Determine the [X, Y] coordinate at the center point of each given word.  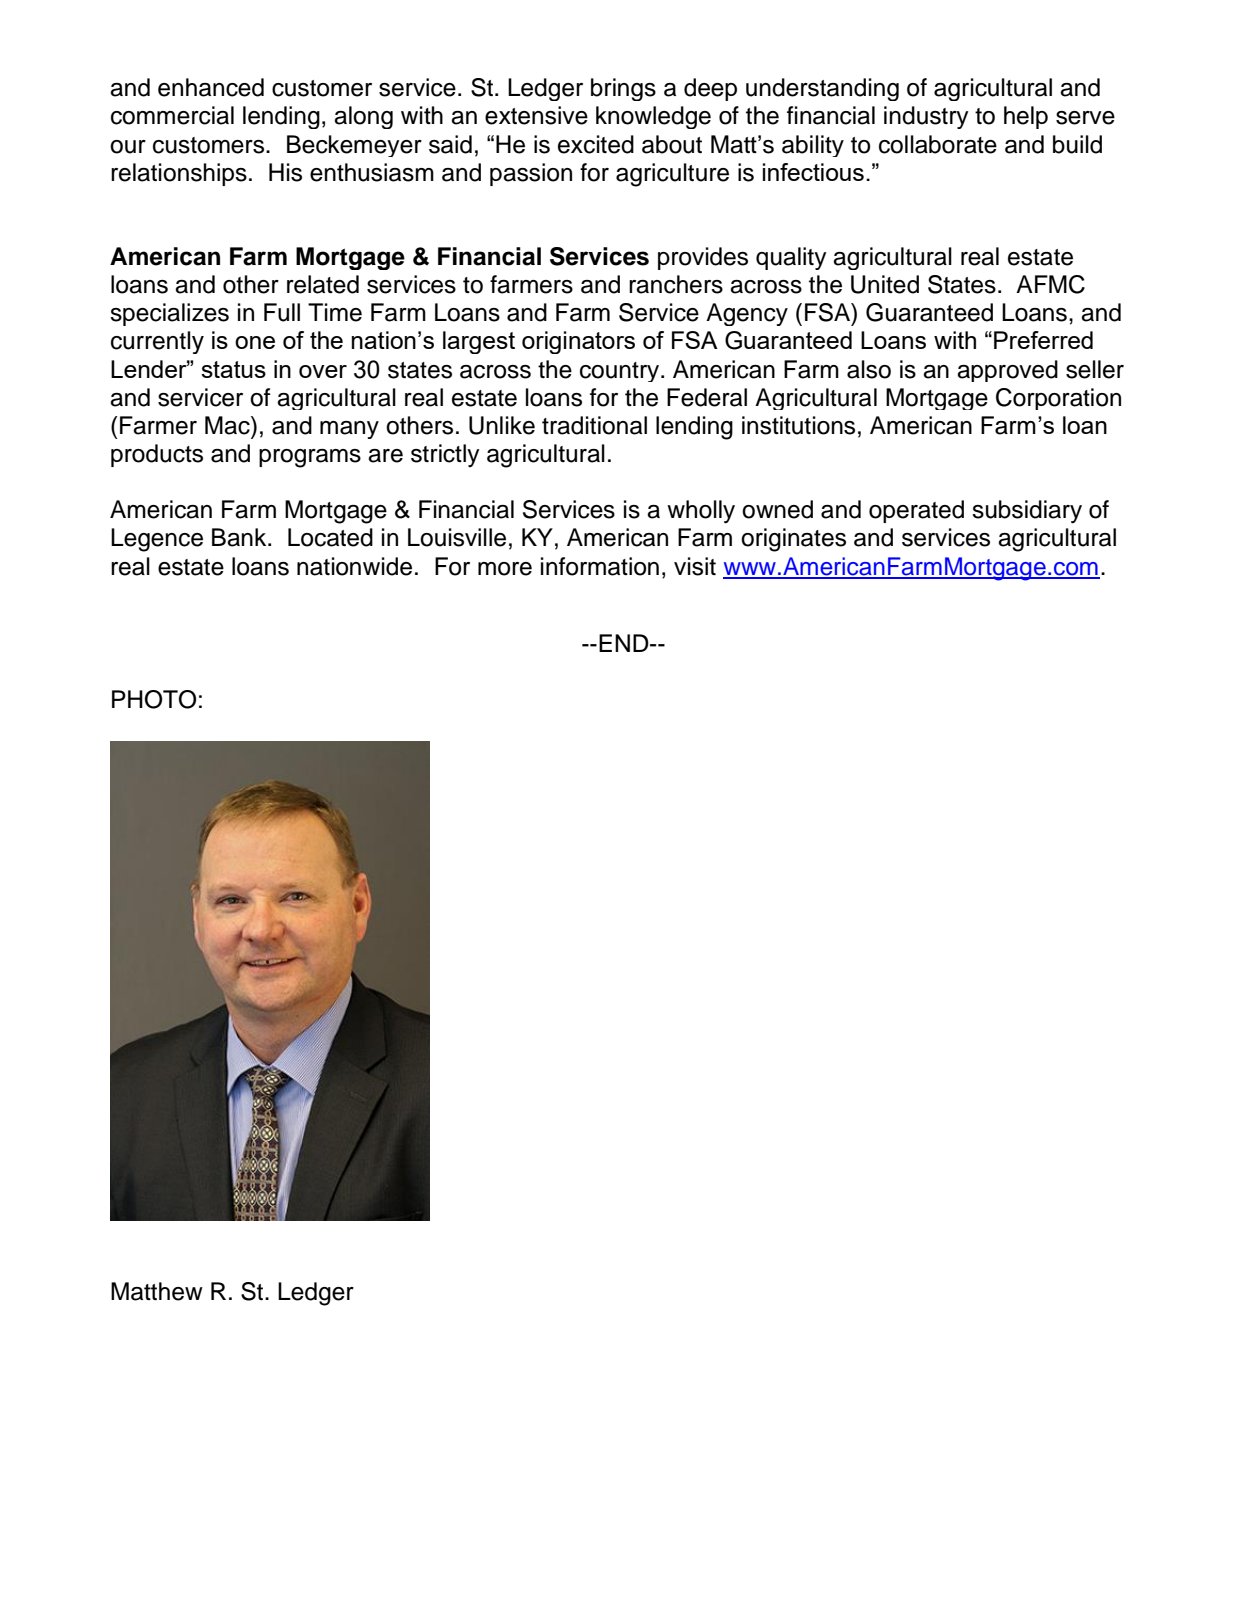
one [255, 342]
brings [623, 89]
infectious [813, 172]
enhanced [211, 87]
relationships [179, 174]
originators [578, 342]
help [1026, 117]
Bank [240, 537]
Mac [228, 425]
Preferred [1043, 340]
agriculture [672, 175]
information [600, 566]
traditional [594, 425]
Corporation [1058, 399]
